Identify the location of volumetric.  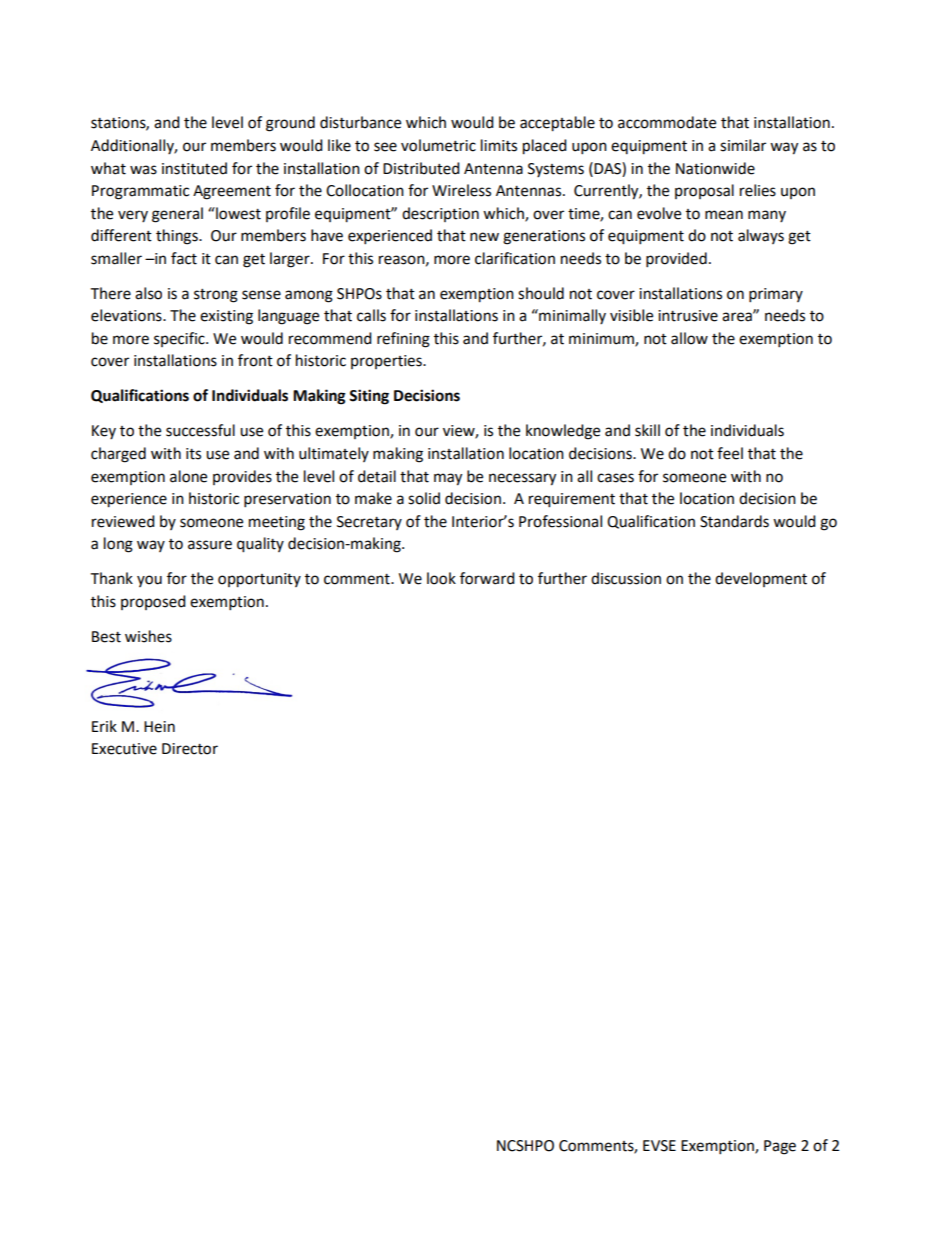
(438, 145).
